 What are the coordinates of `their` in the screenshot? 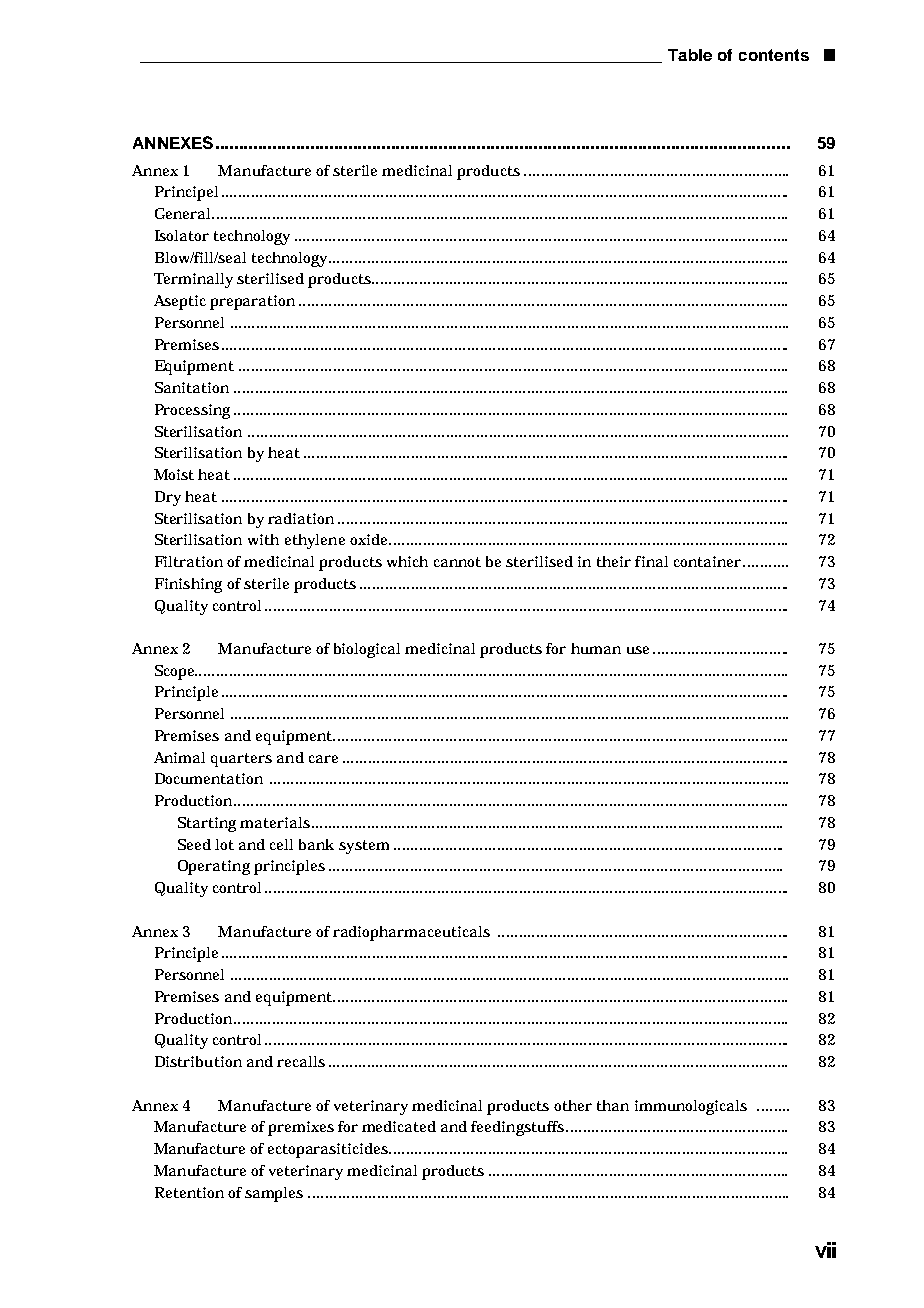 It's located at (614, 561).
